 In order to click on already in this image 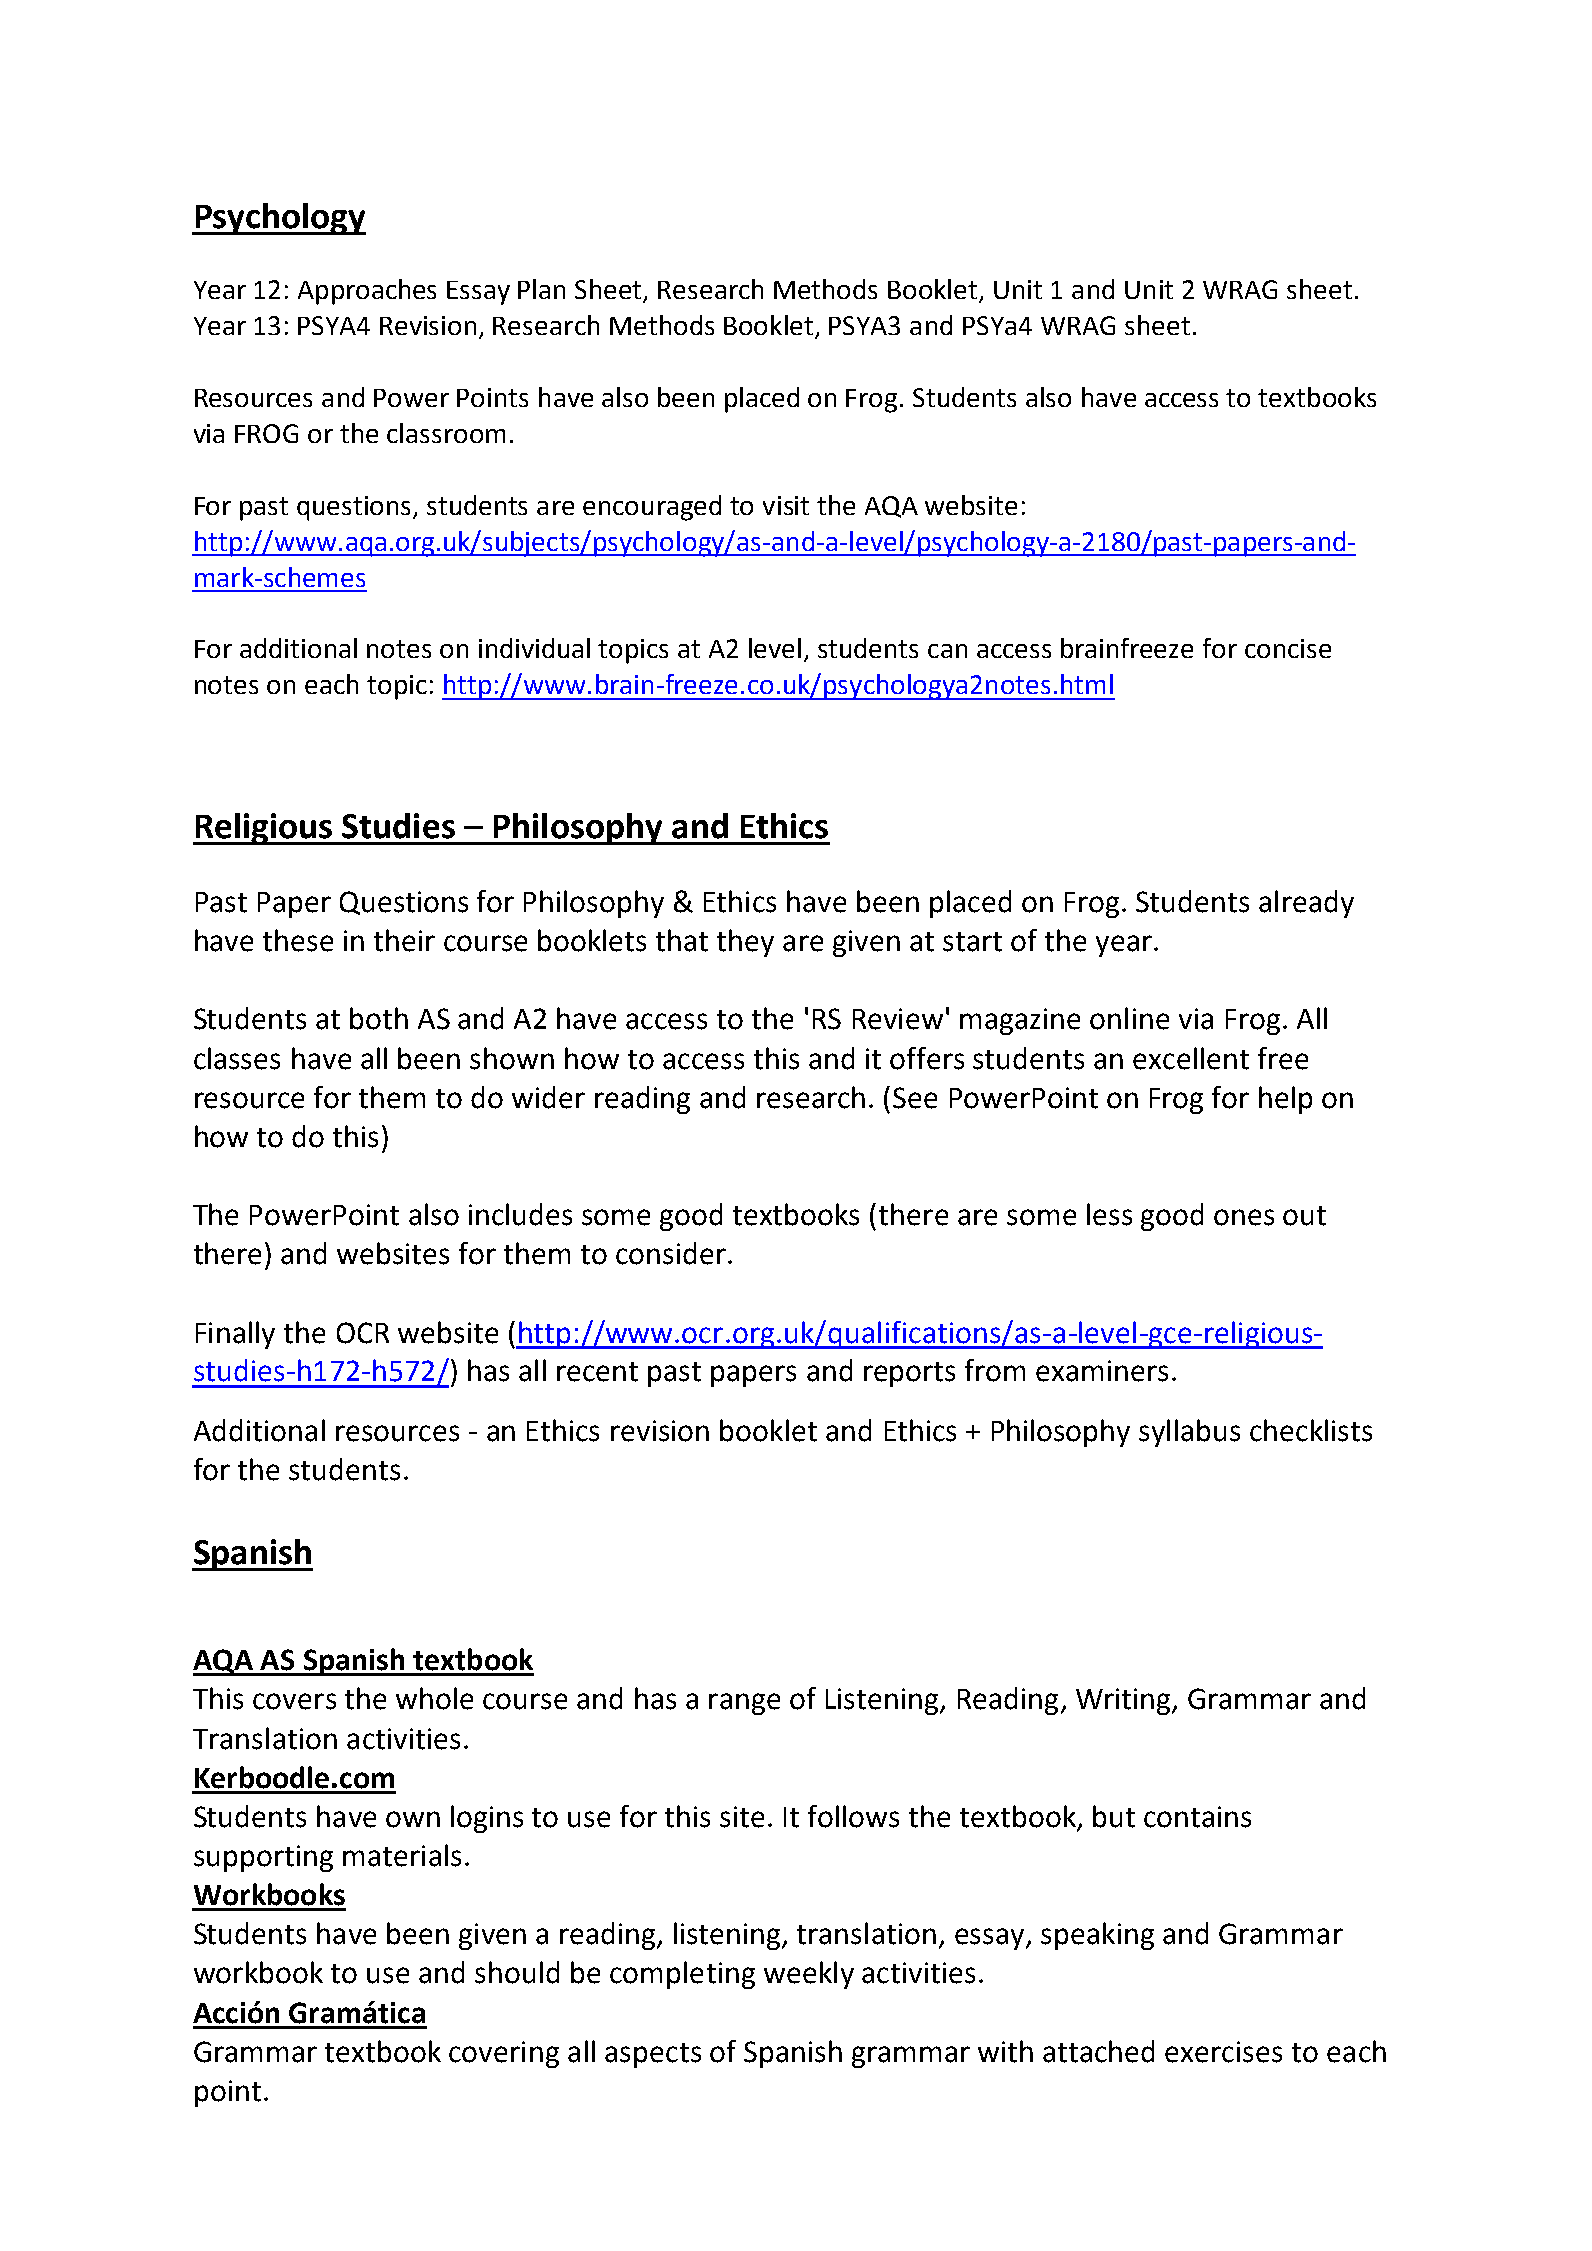, I will do `click(1306, 904)`.
